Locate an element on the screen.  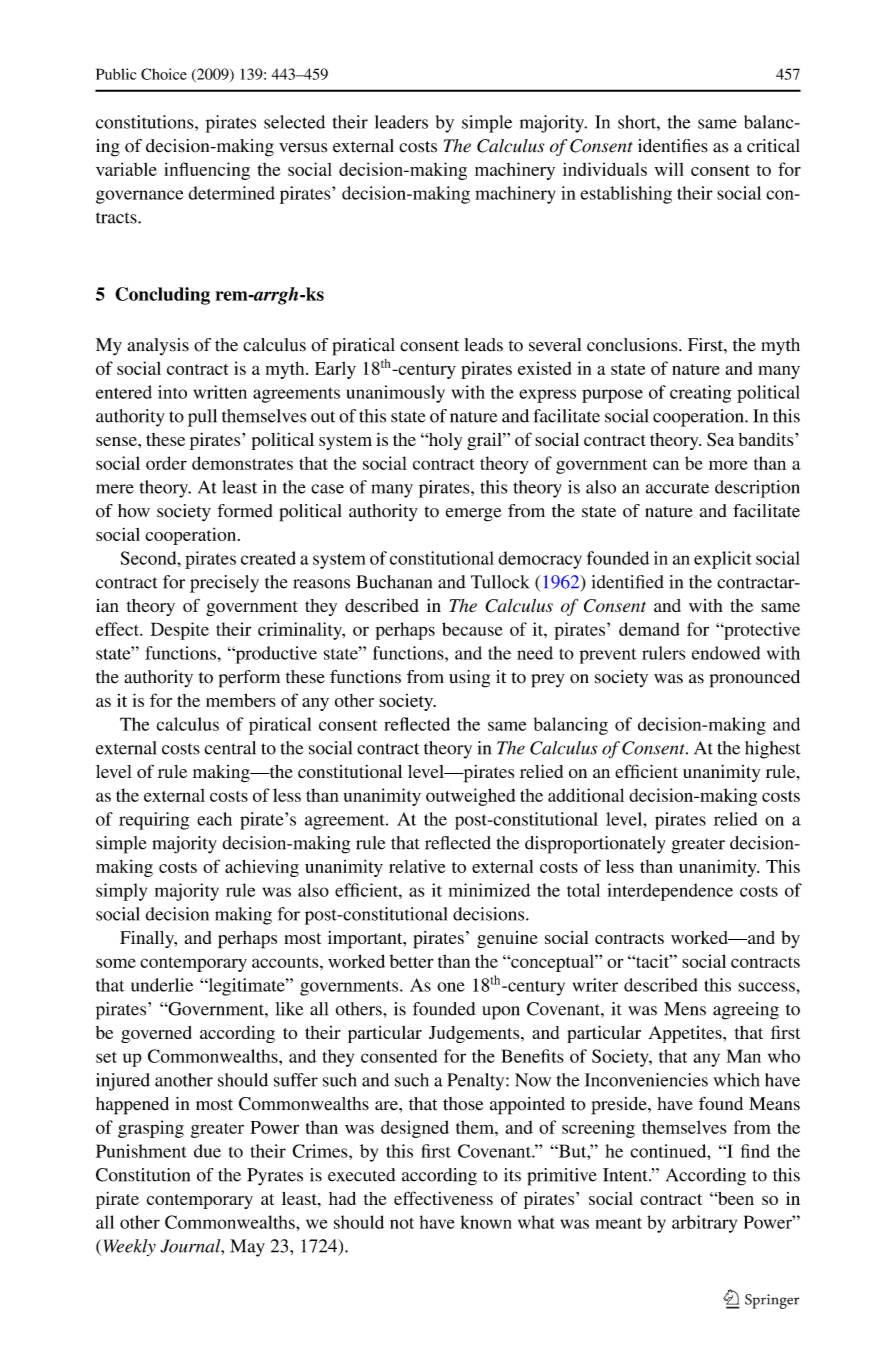
better is located at coordinates (411, 961).
